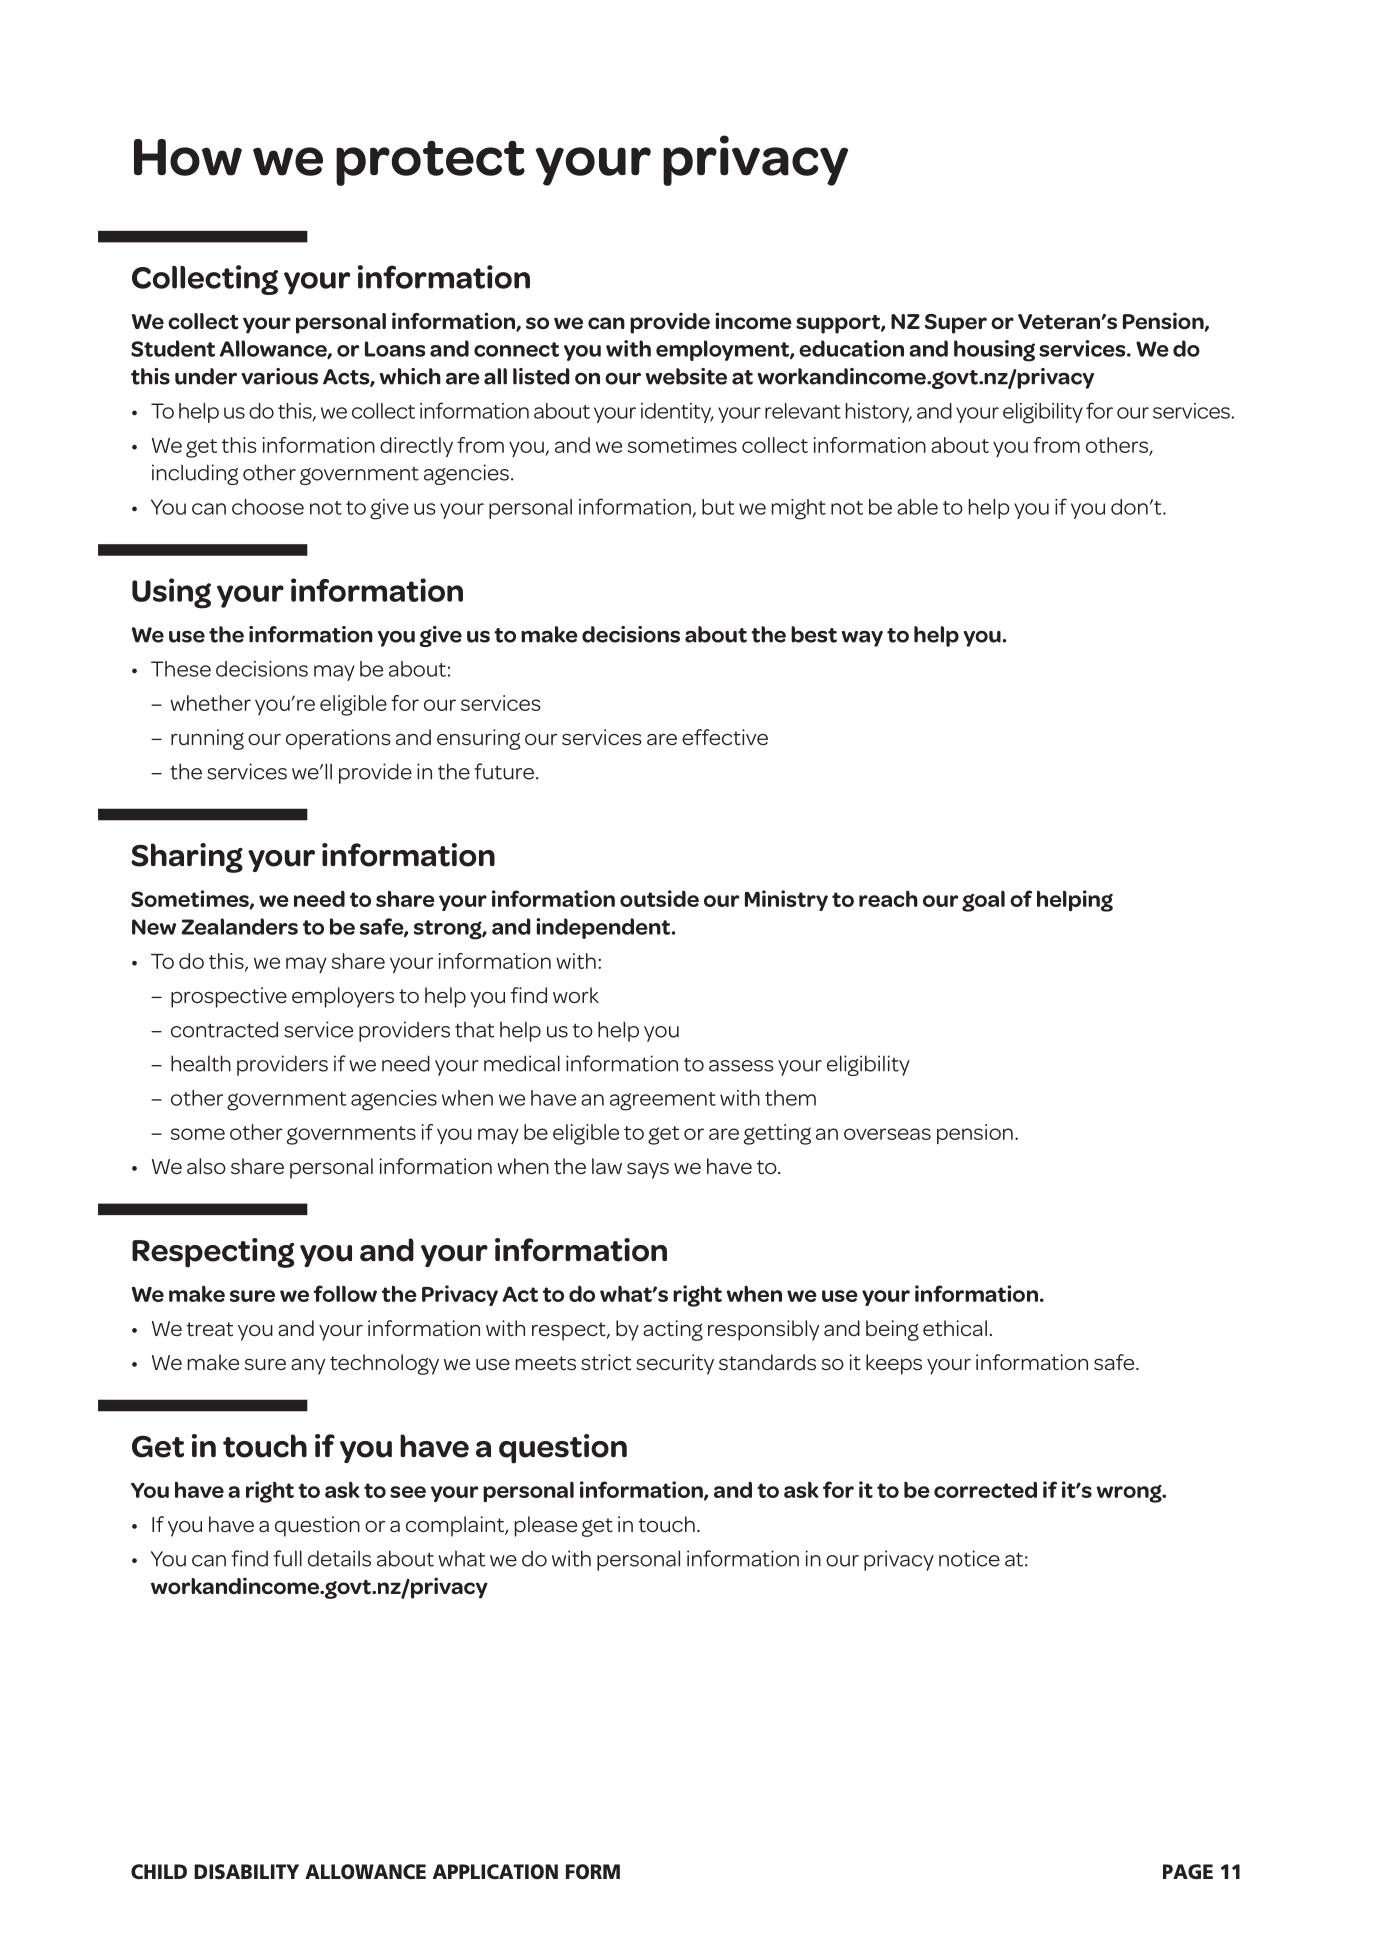 The image size is (1373, 1942). Describe the element at coordinates (188, 157) in the screenshot. I see `How` at that location.
